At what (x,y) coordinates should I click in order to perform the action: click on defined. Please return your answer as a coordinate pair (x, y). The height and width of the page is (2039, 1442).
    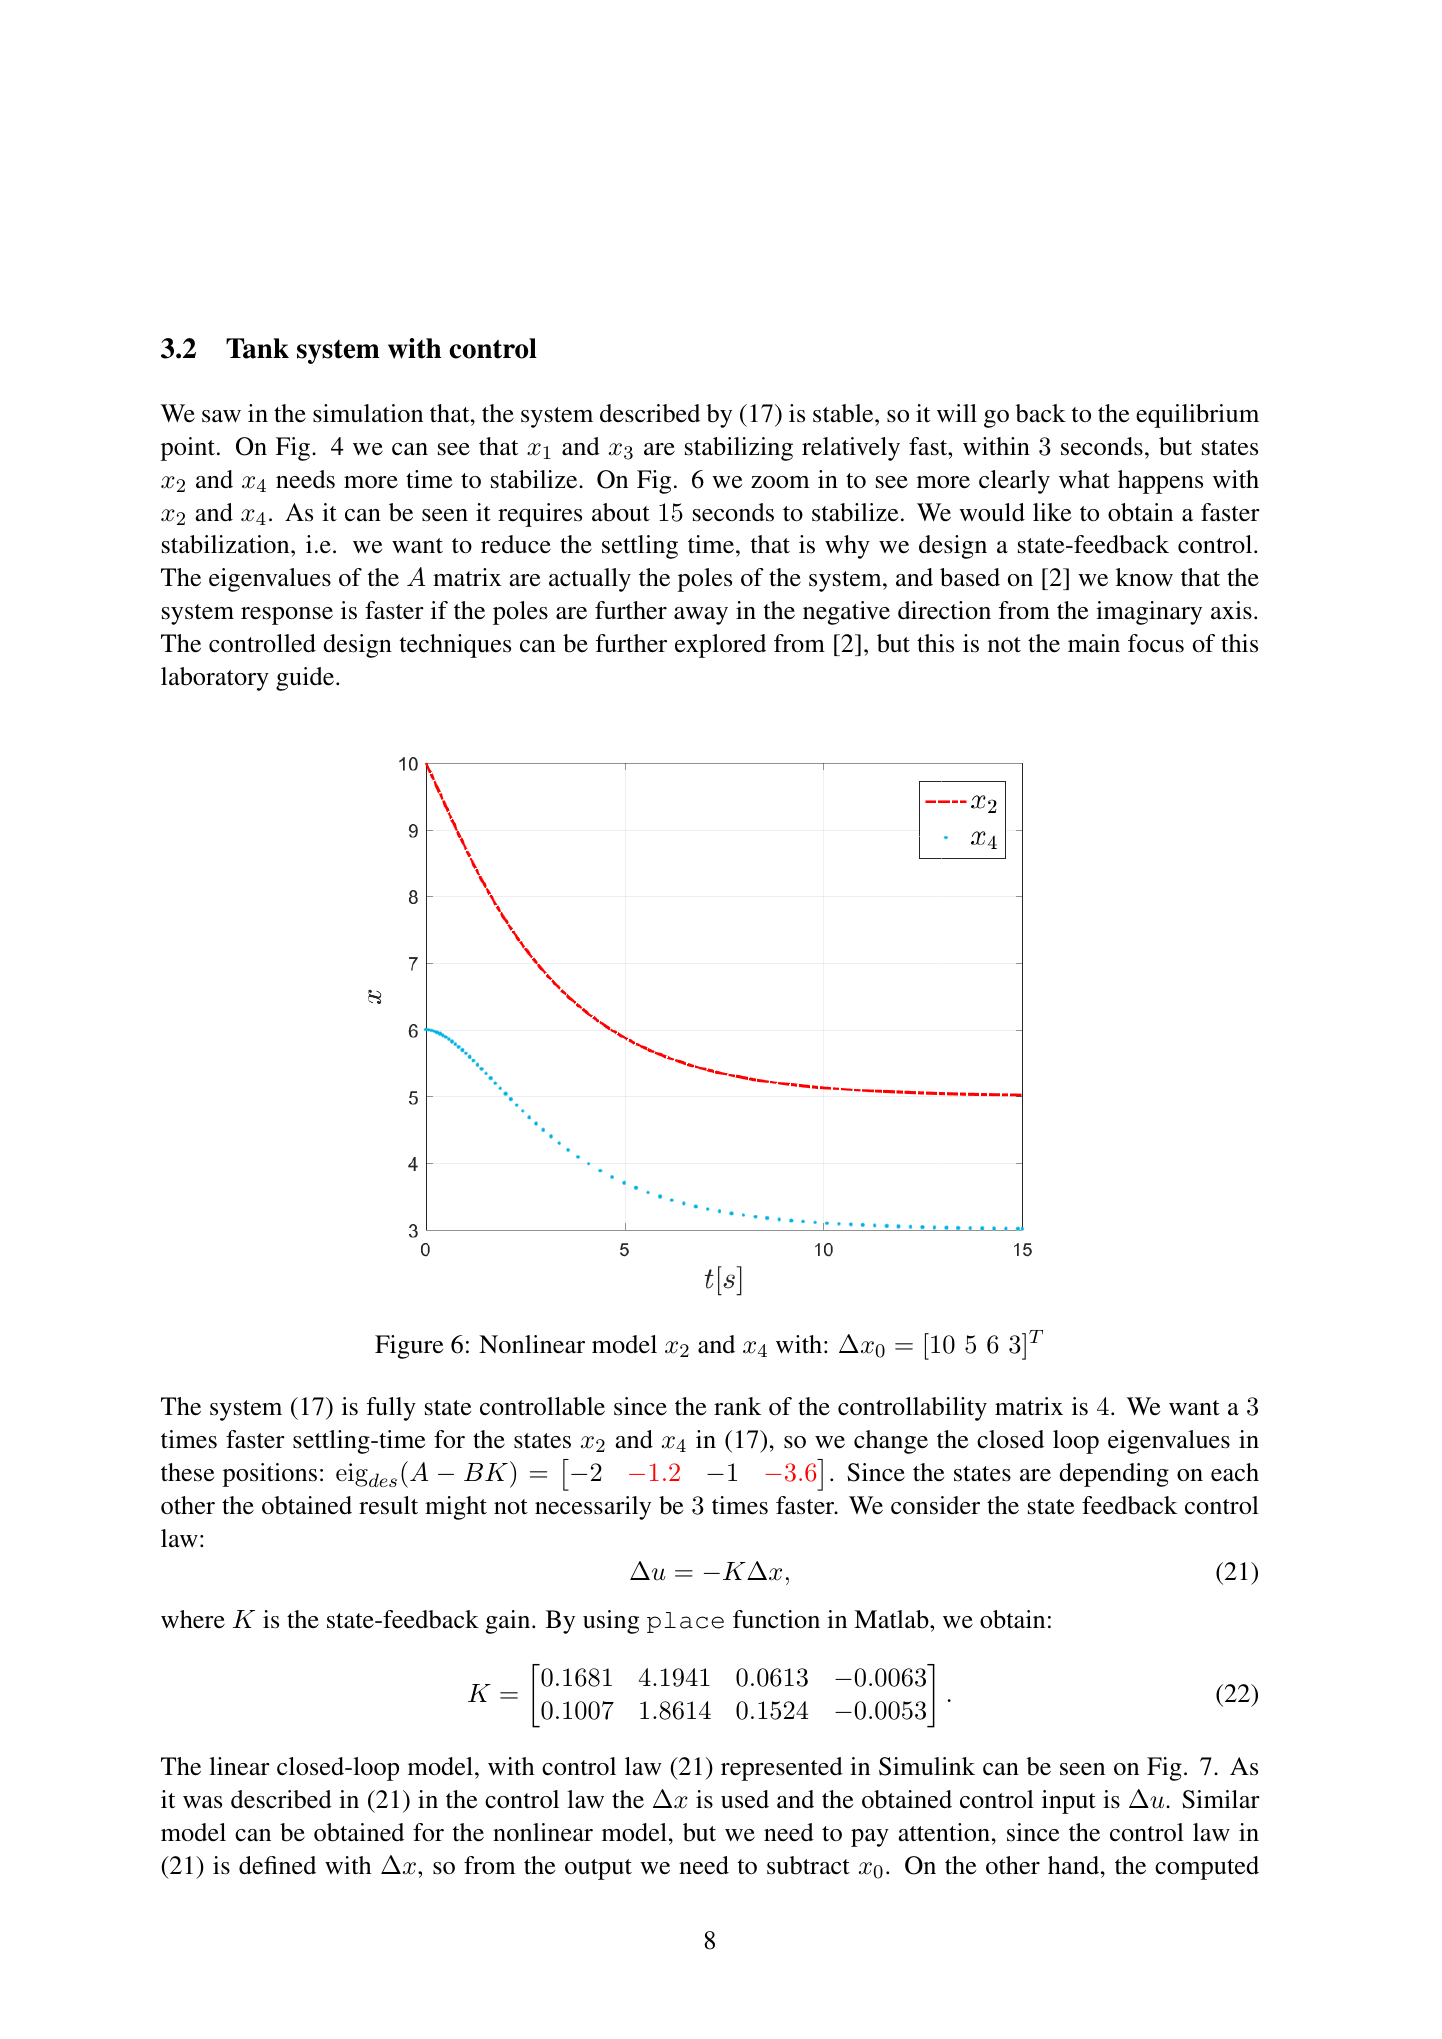
    Looking at the image, I should click on (277, 1865).
